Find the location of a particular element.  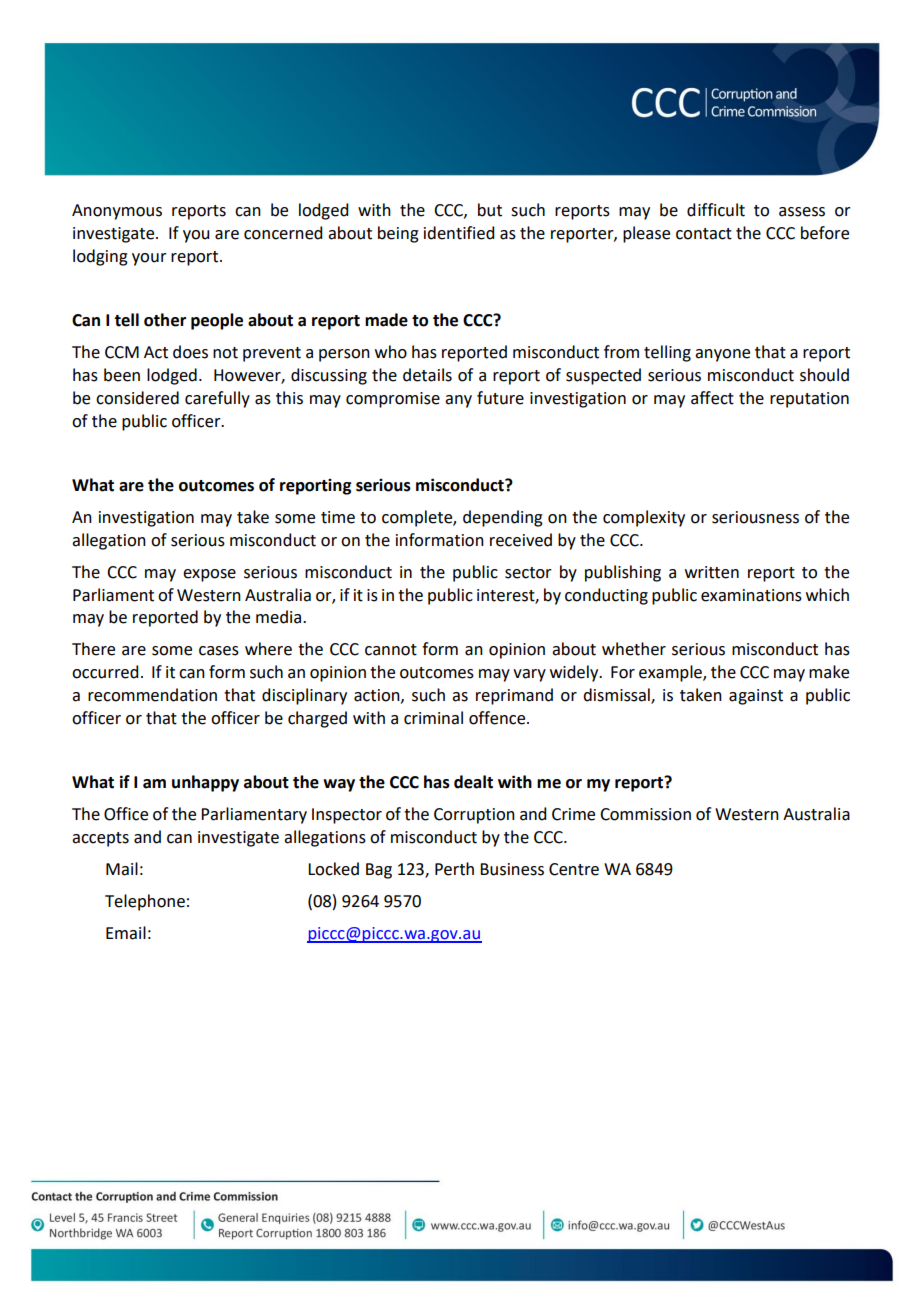

contact is located at coordinates (704, 234).
